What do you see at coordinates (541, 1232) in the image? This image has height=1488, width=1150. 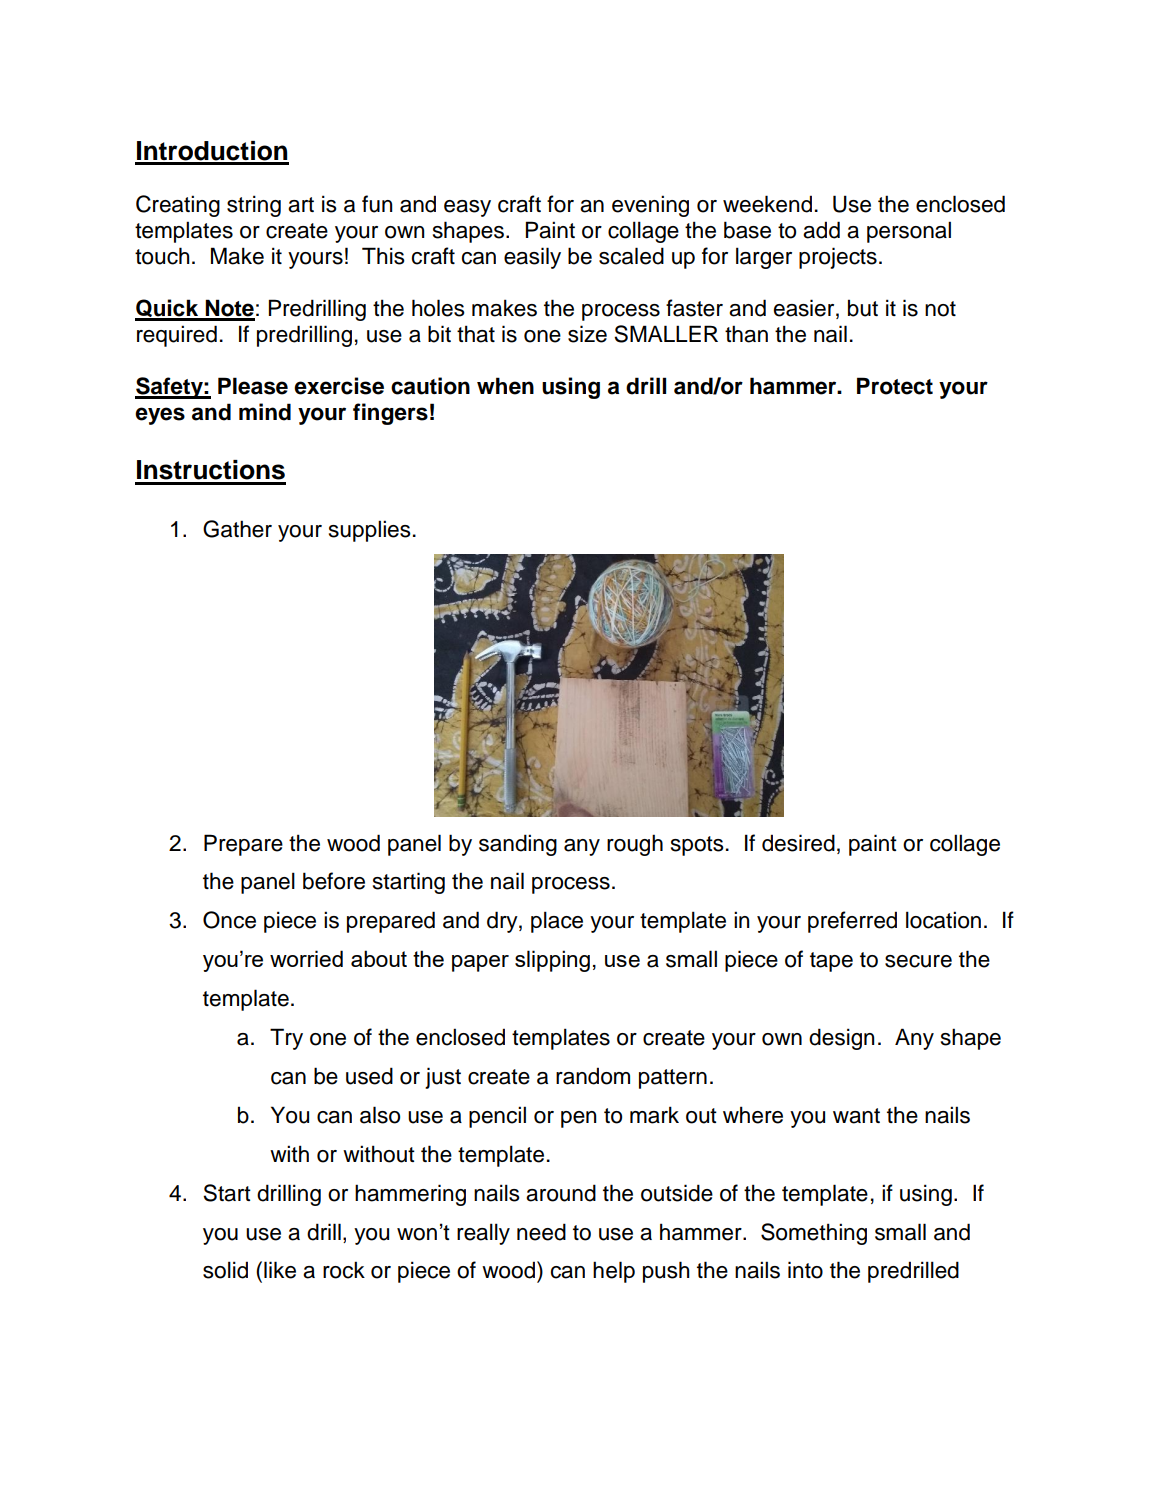 I see `need` at bounding box center [541, 1232].
